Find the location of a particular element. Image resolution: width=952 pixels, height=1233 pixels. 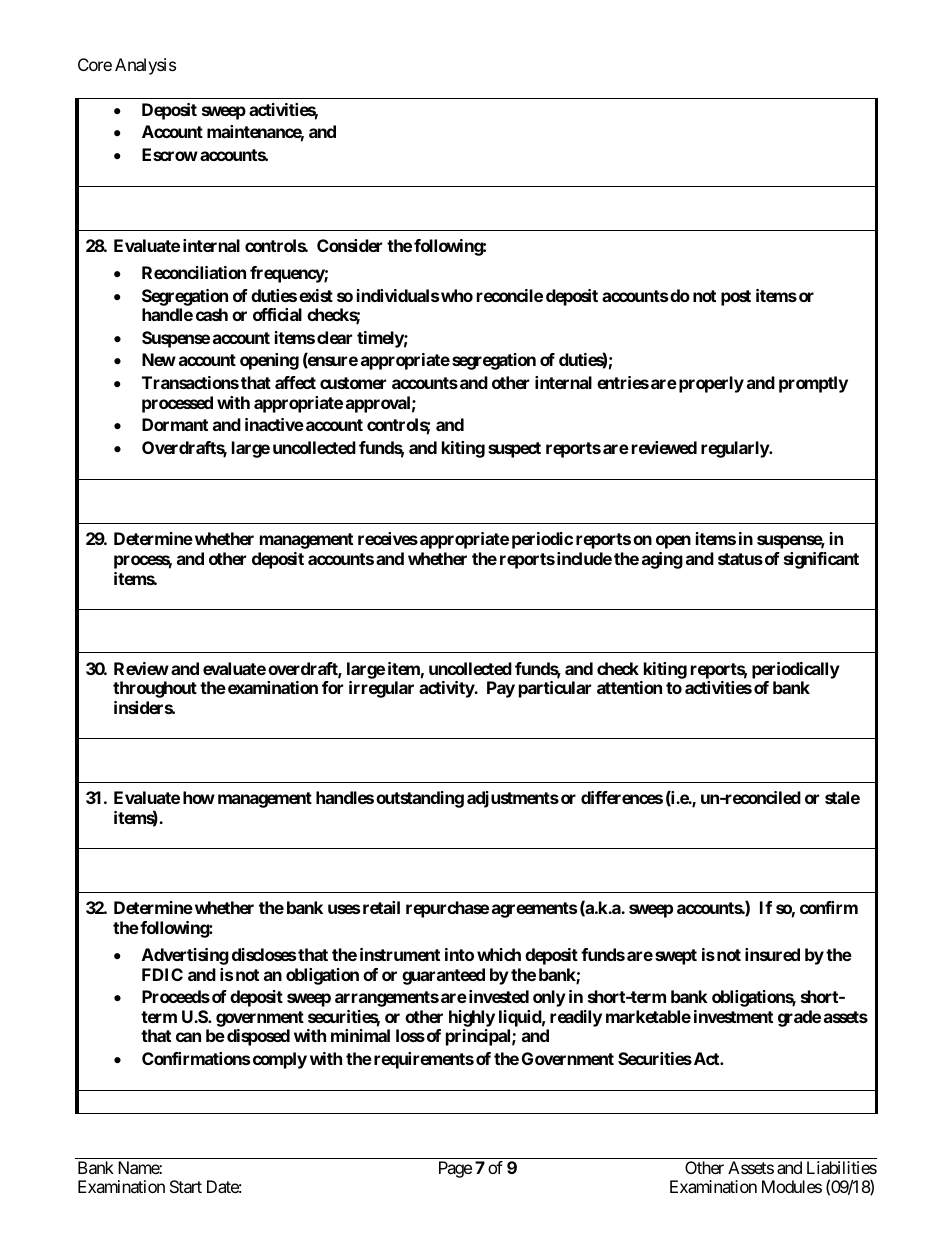

significant is located at coordinates (821, 560).
